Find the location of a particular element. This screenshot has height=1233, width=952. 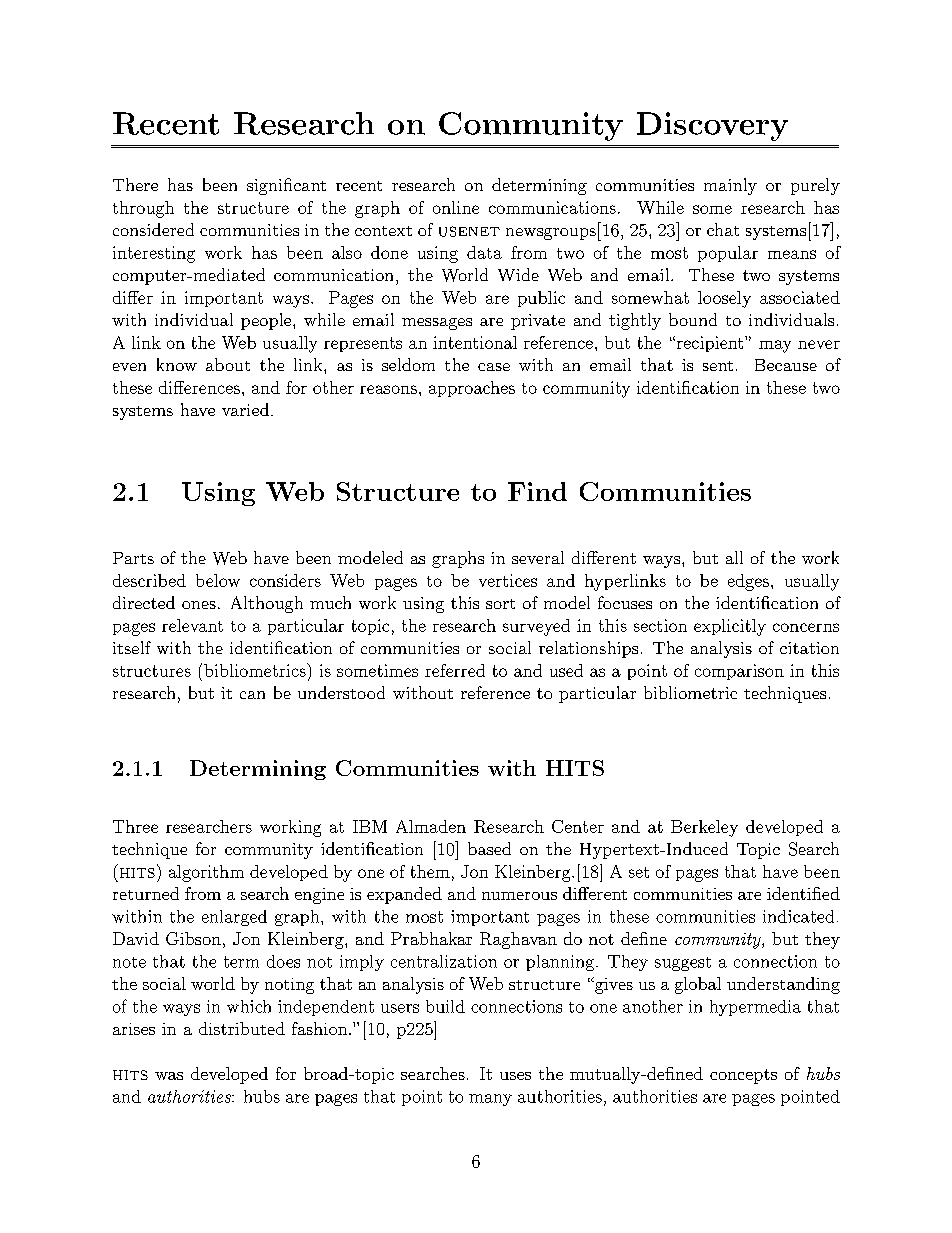

edges is located at coordinates (748, 582).
